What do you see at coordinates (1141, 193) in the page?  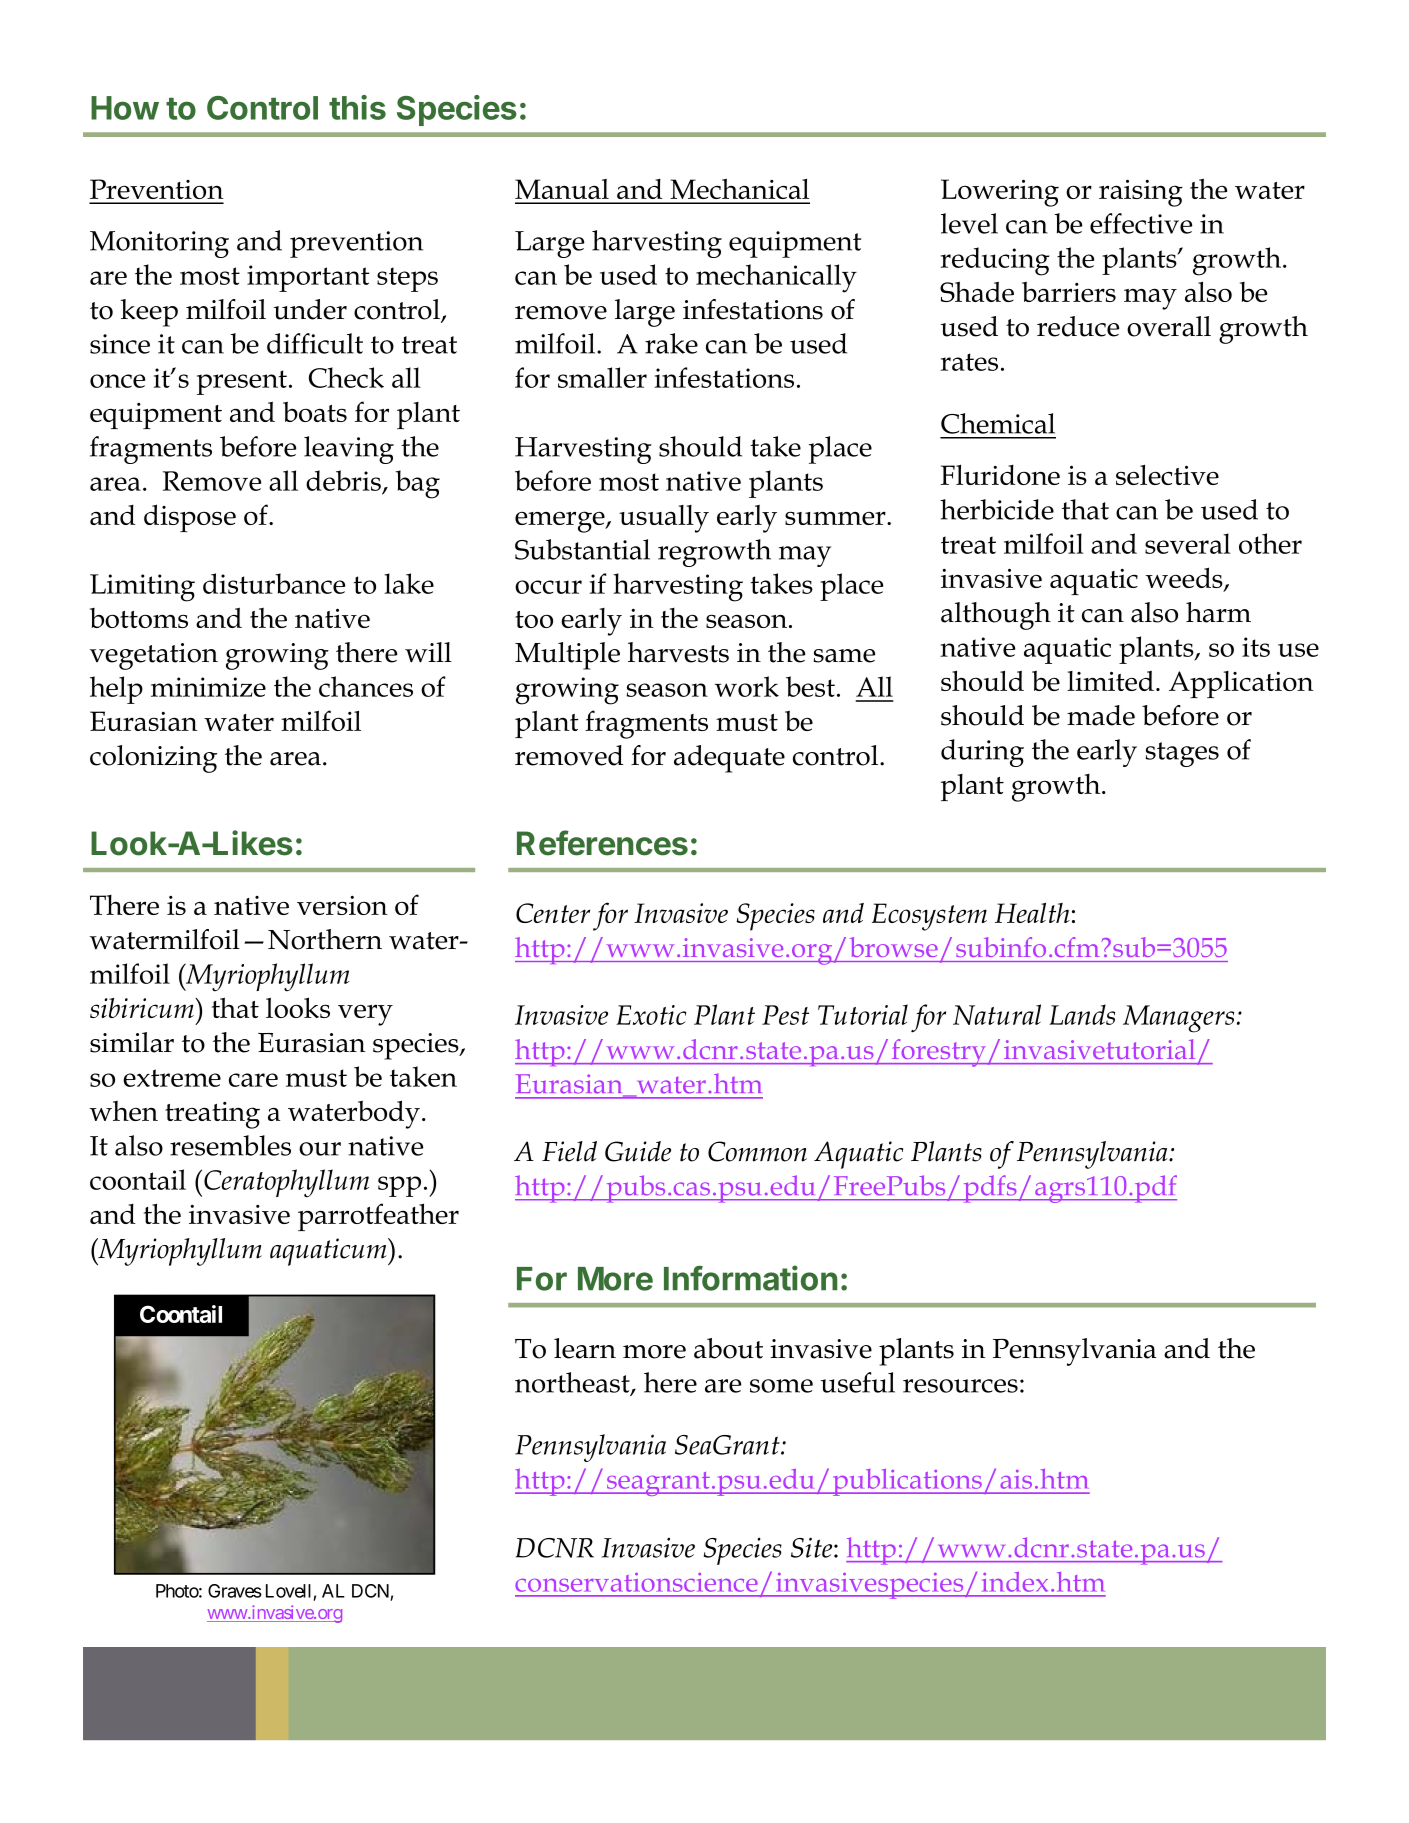 I see `raising` at bounding box center [1141, 193].
